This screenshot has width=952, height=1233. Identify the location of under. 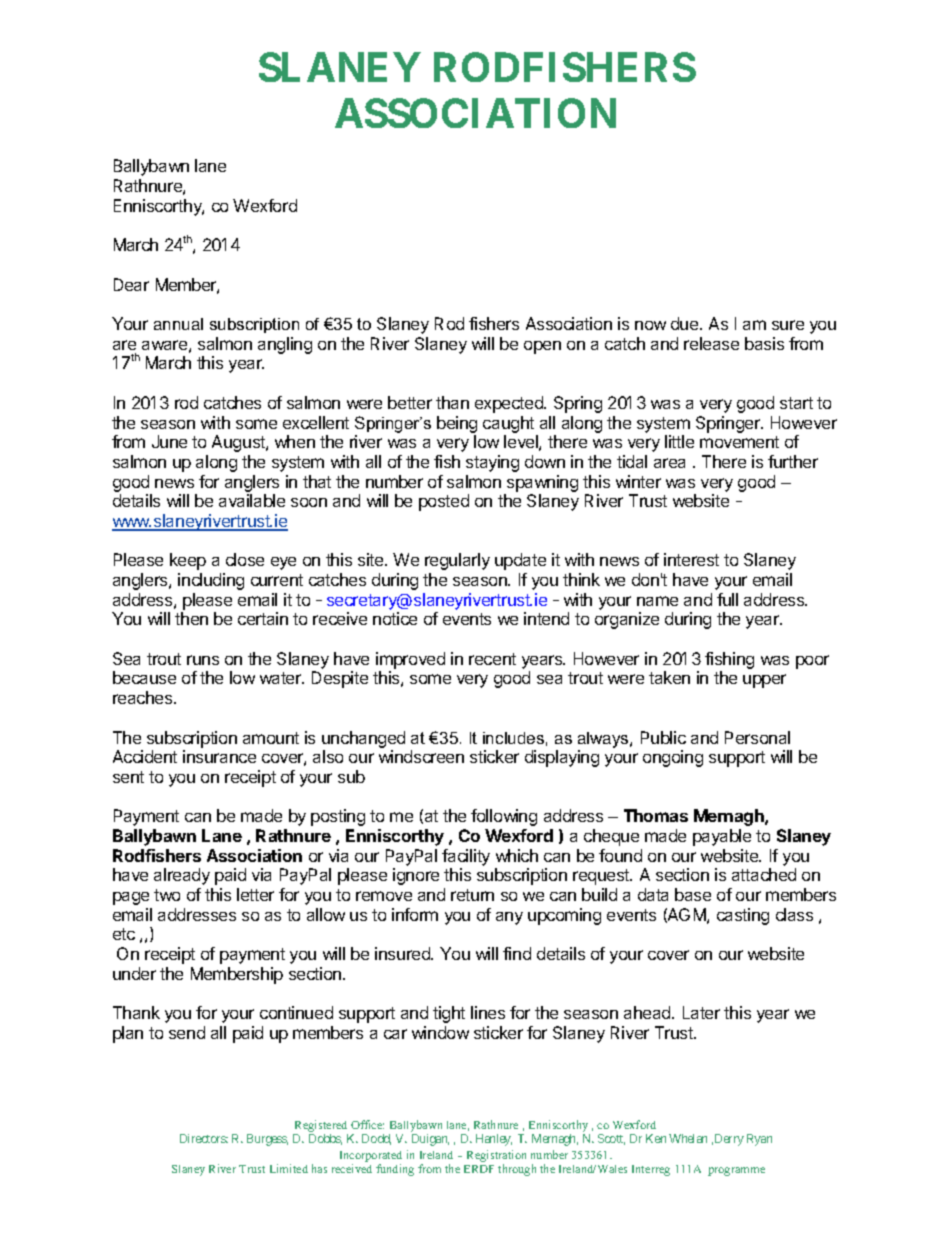
(134, 973).
